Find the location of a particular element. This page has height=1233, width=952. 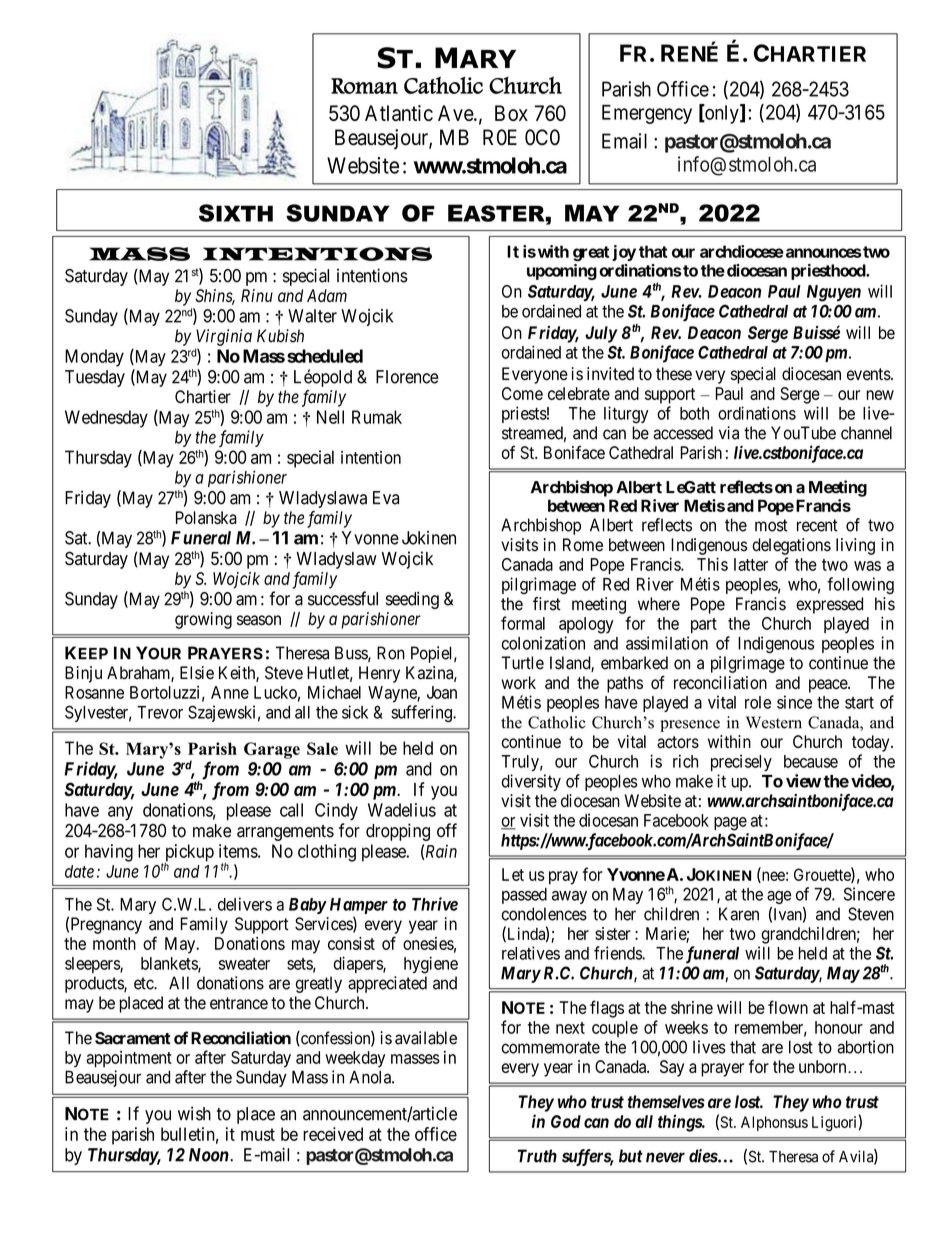

Roman is located at coordinates (364, 86).
